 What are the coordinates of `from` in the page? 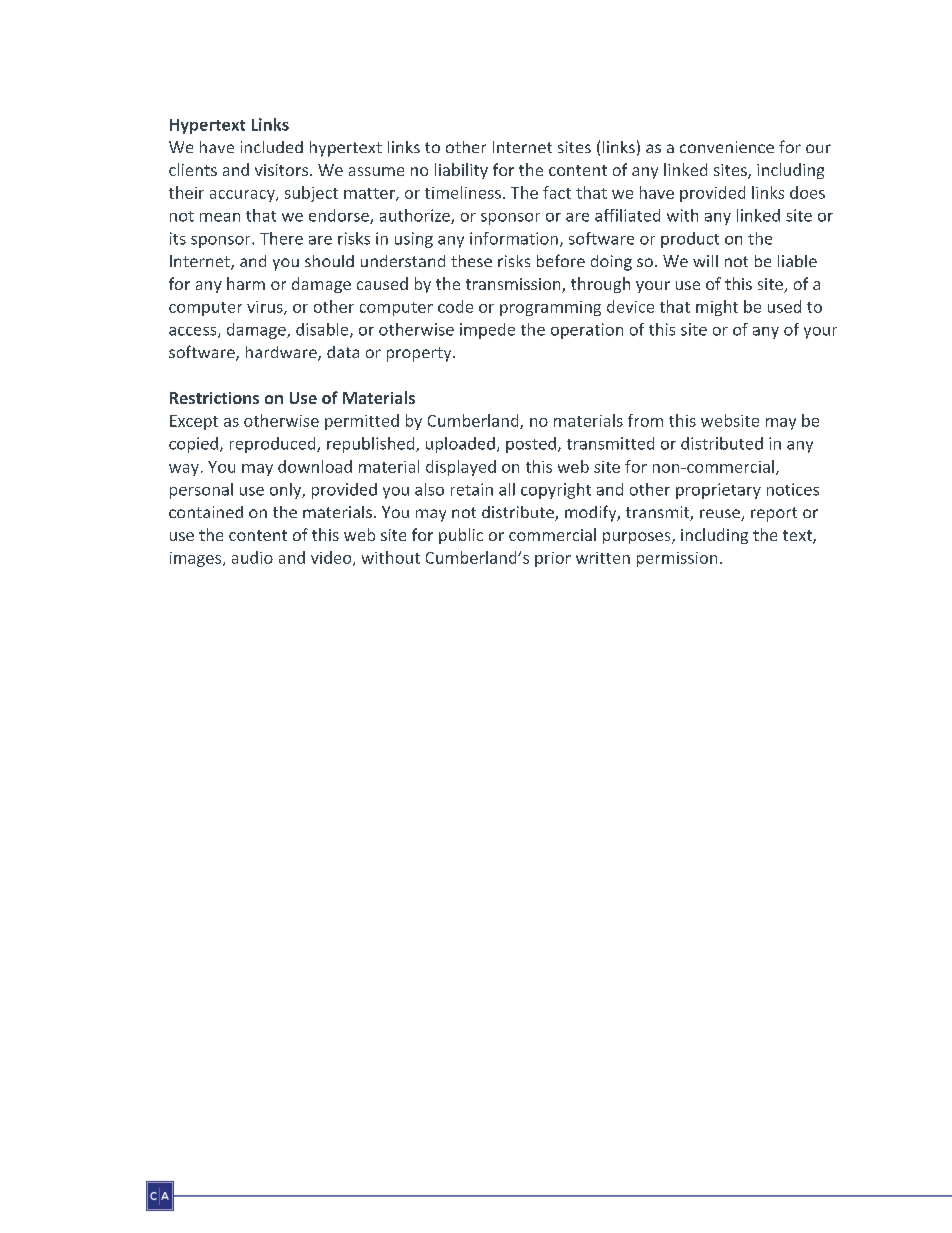 It's located at (645, 420).
